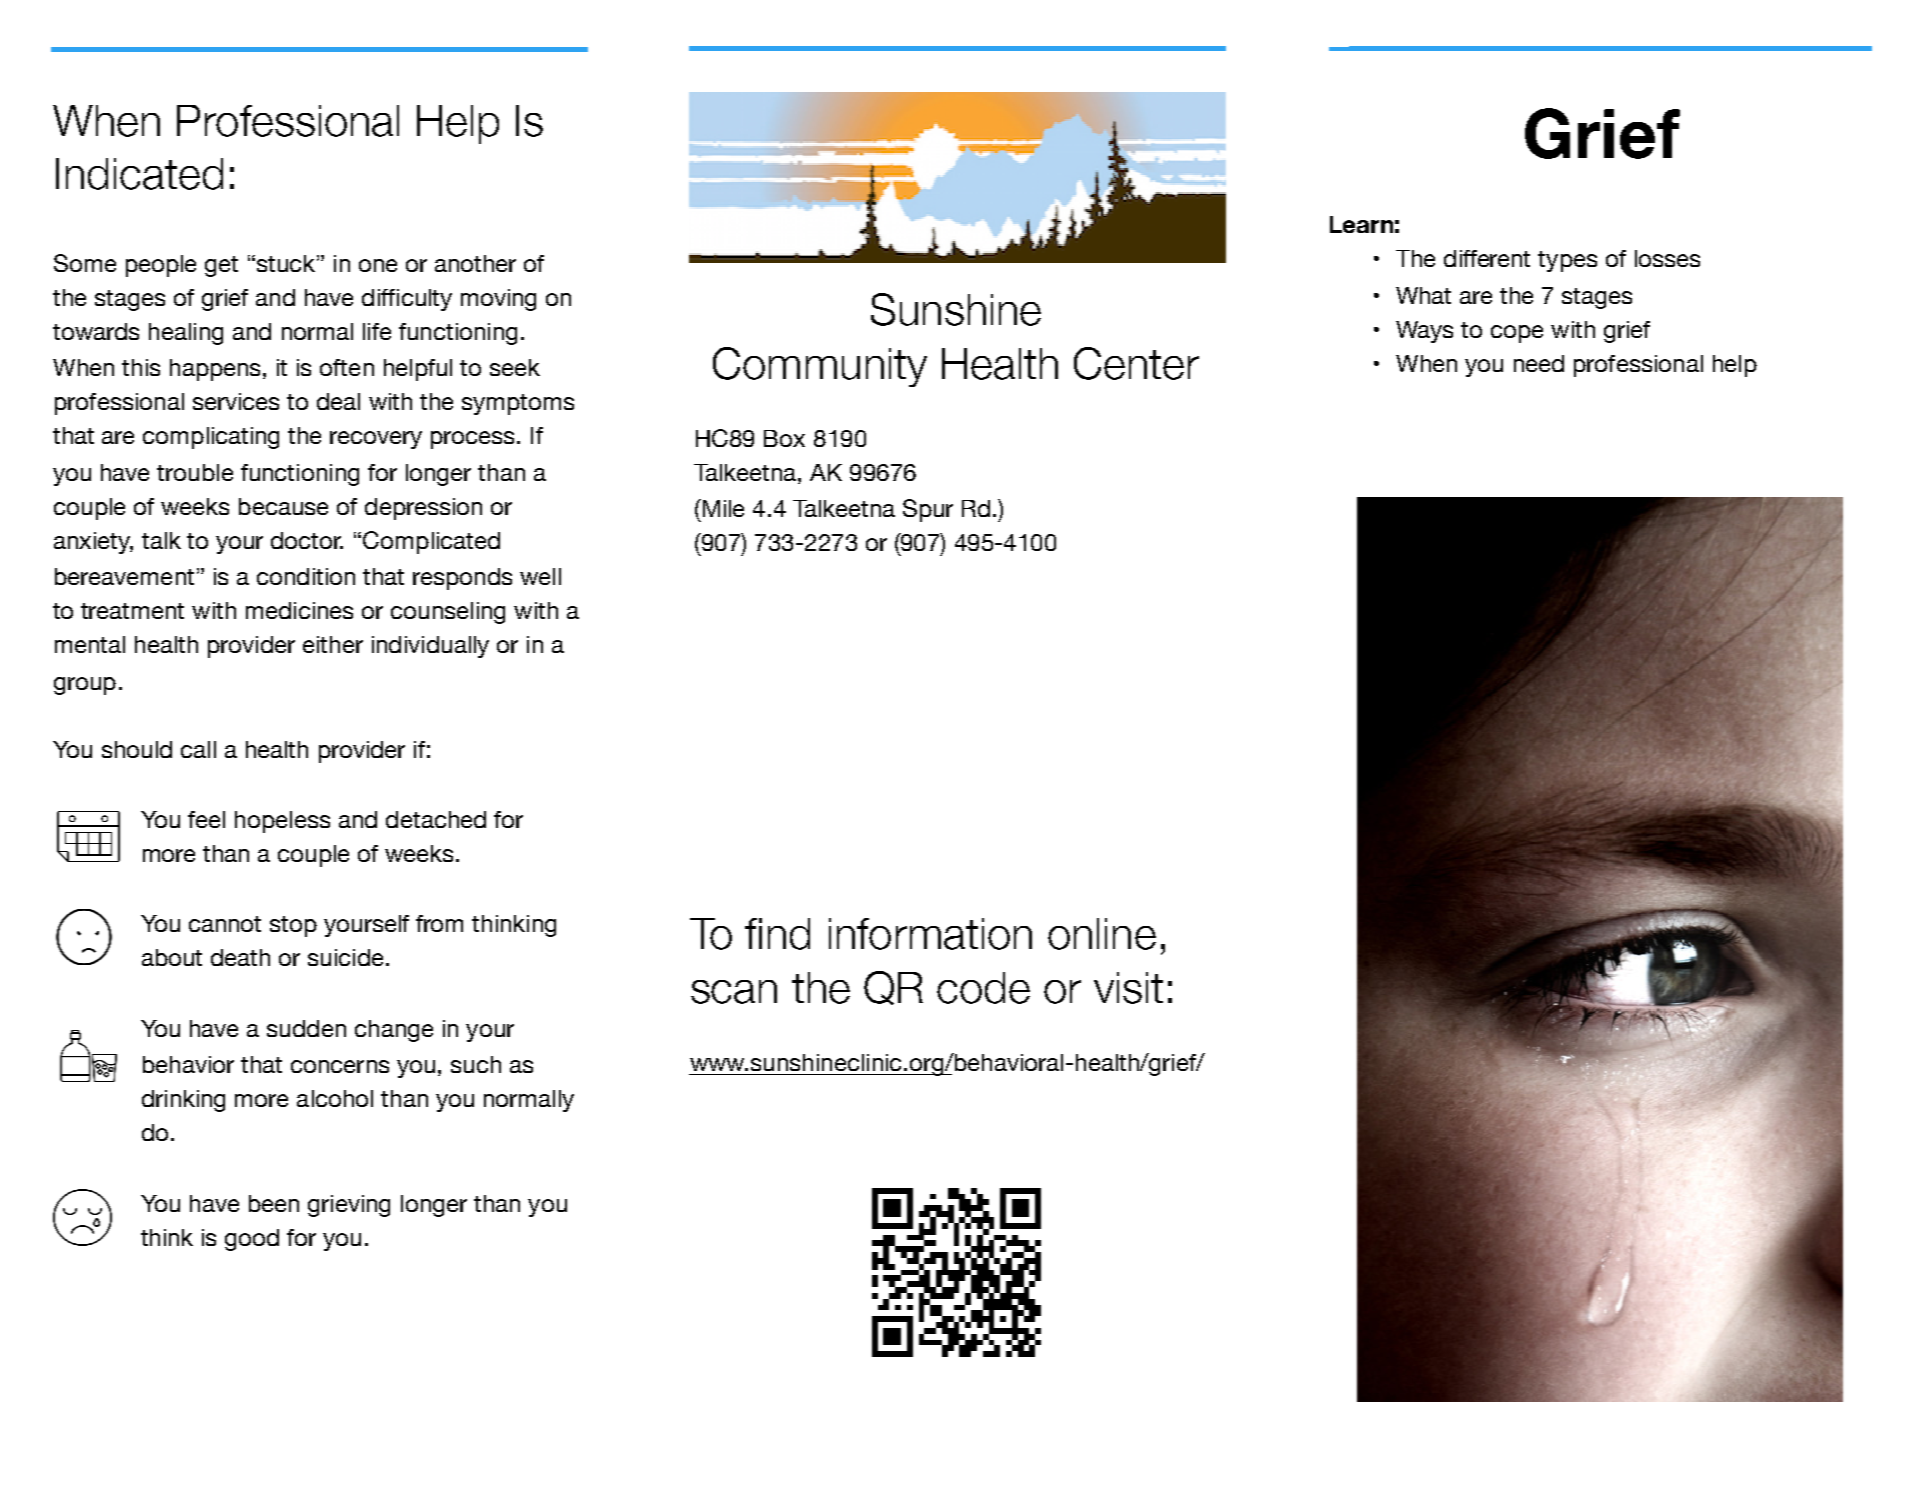 The image size is (1923, 1486). Describe the element at coordinates (928, 510) in the screenshot. I see `Spur` at that location.
